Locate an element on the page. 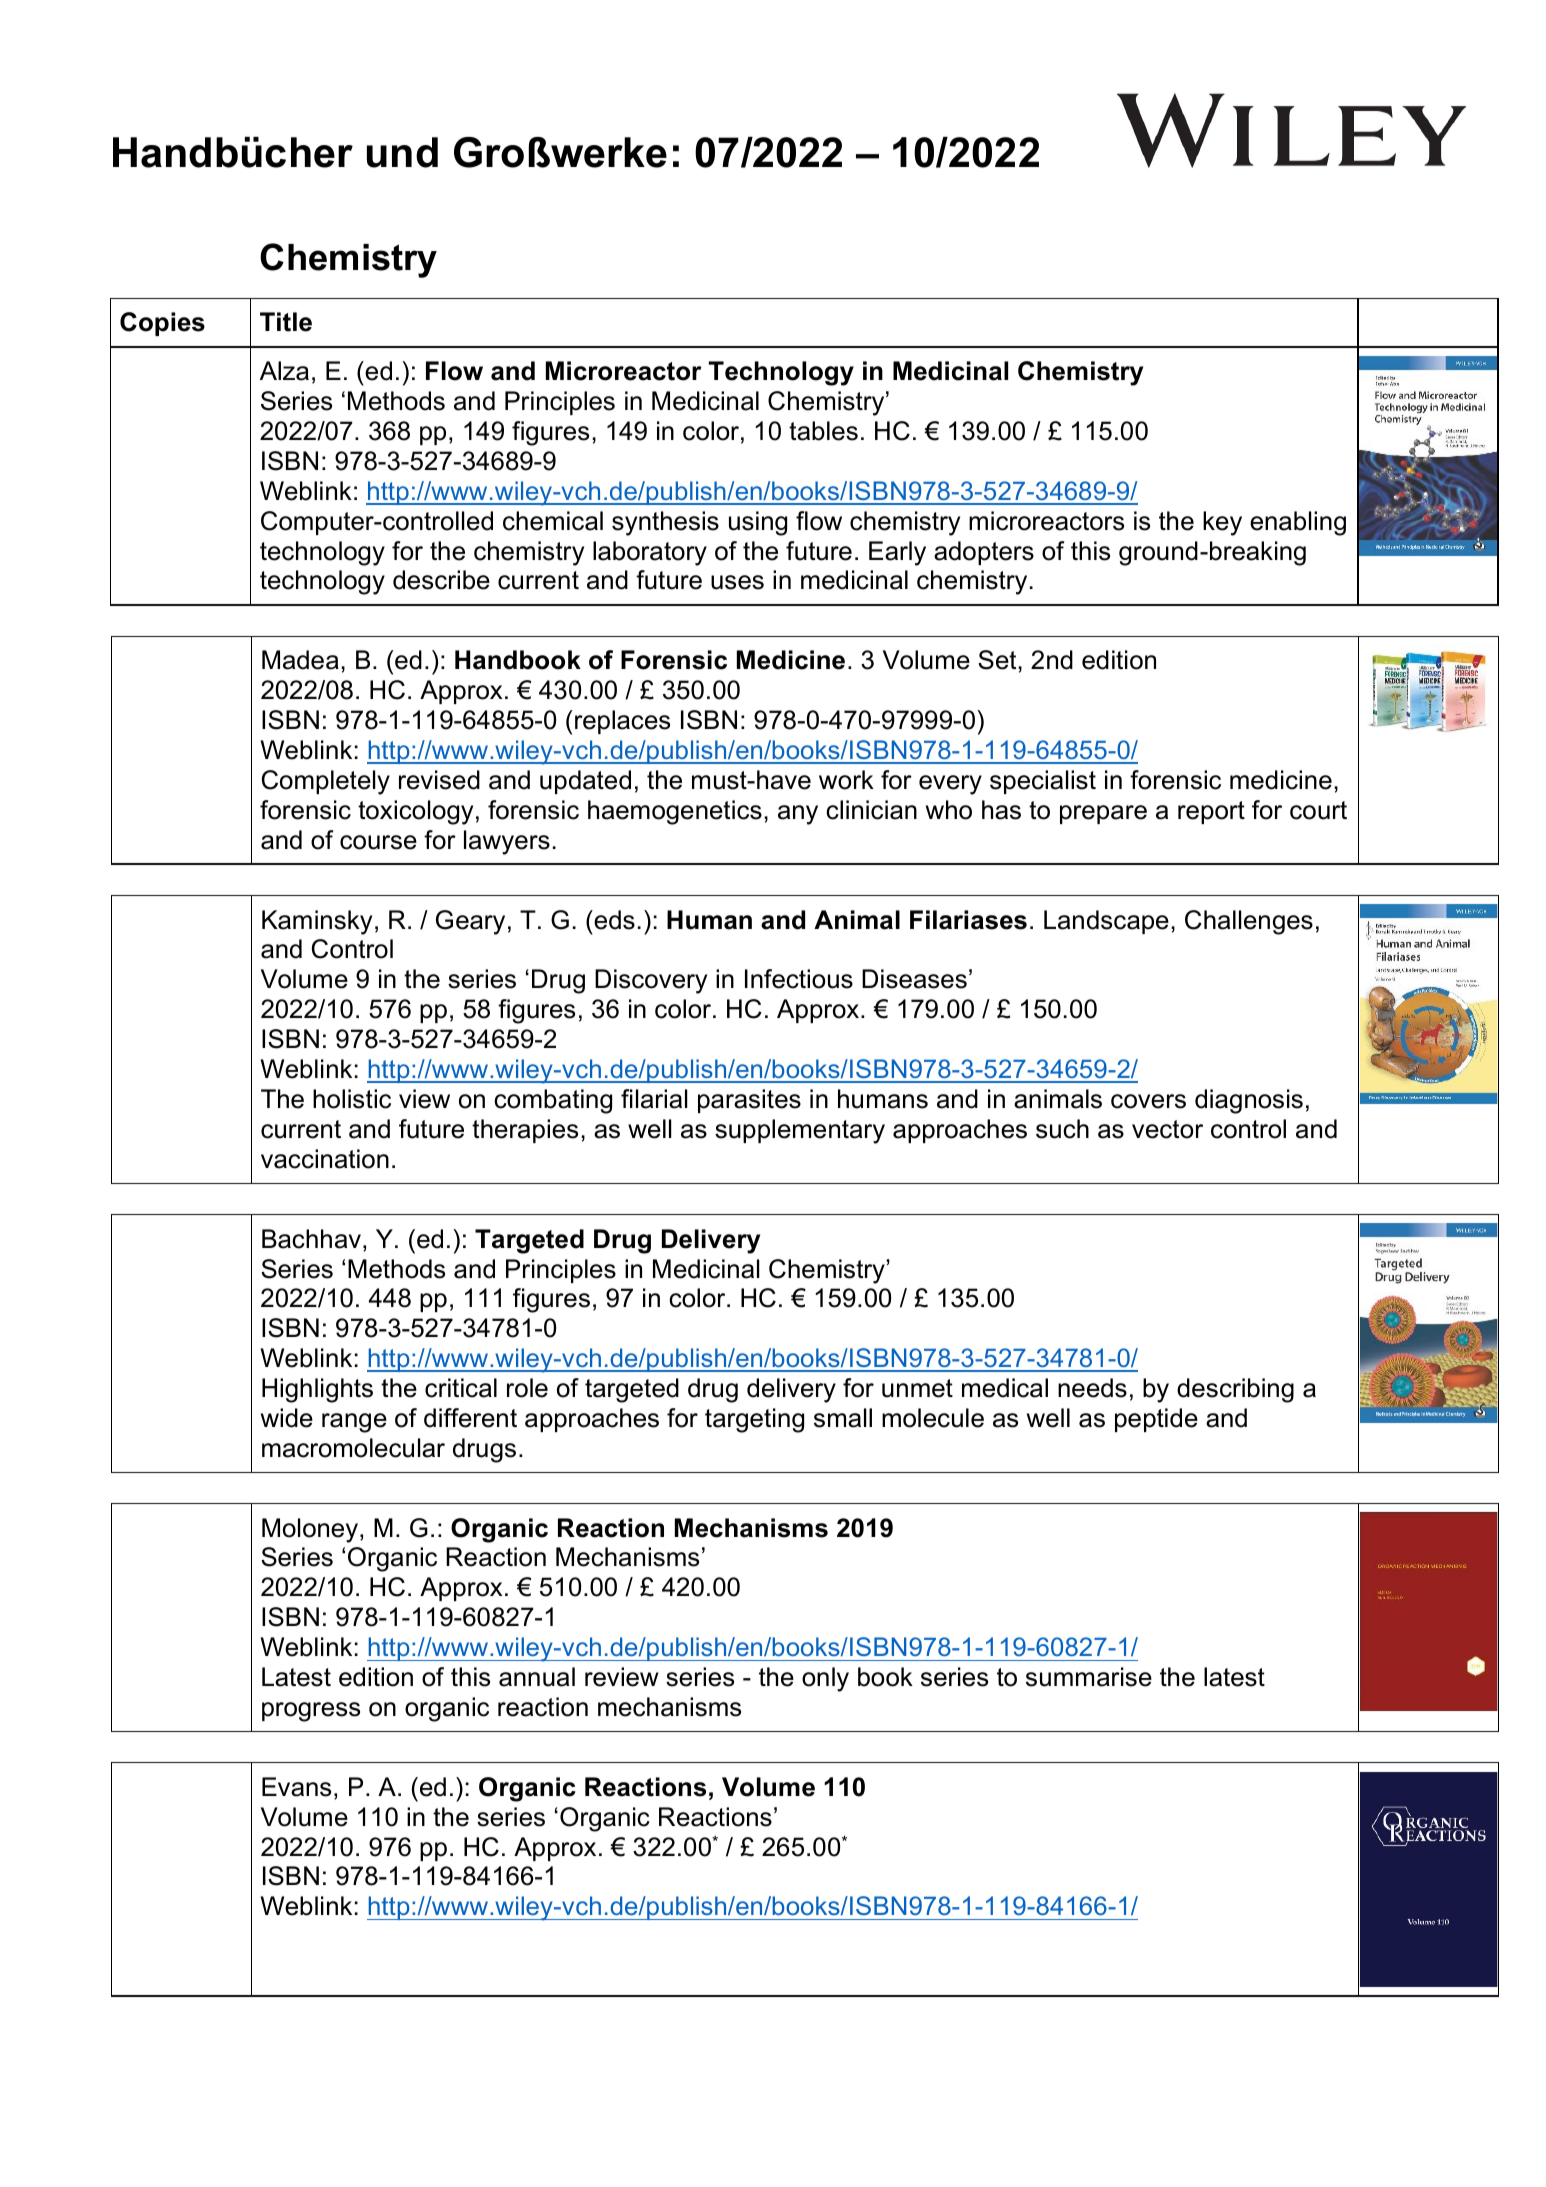 The height and width of the image is (2187, 1546). progress is located at coordinates (311, 1712).
